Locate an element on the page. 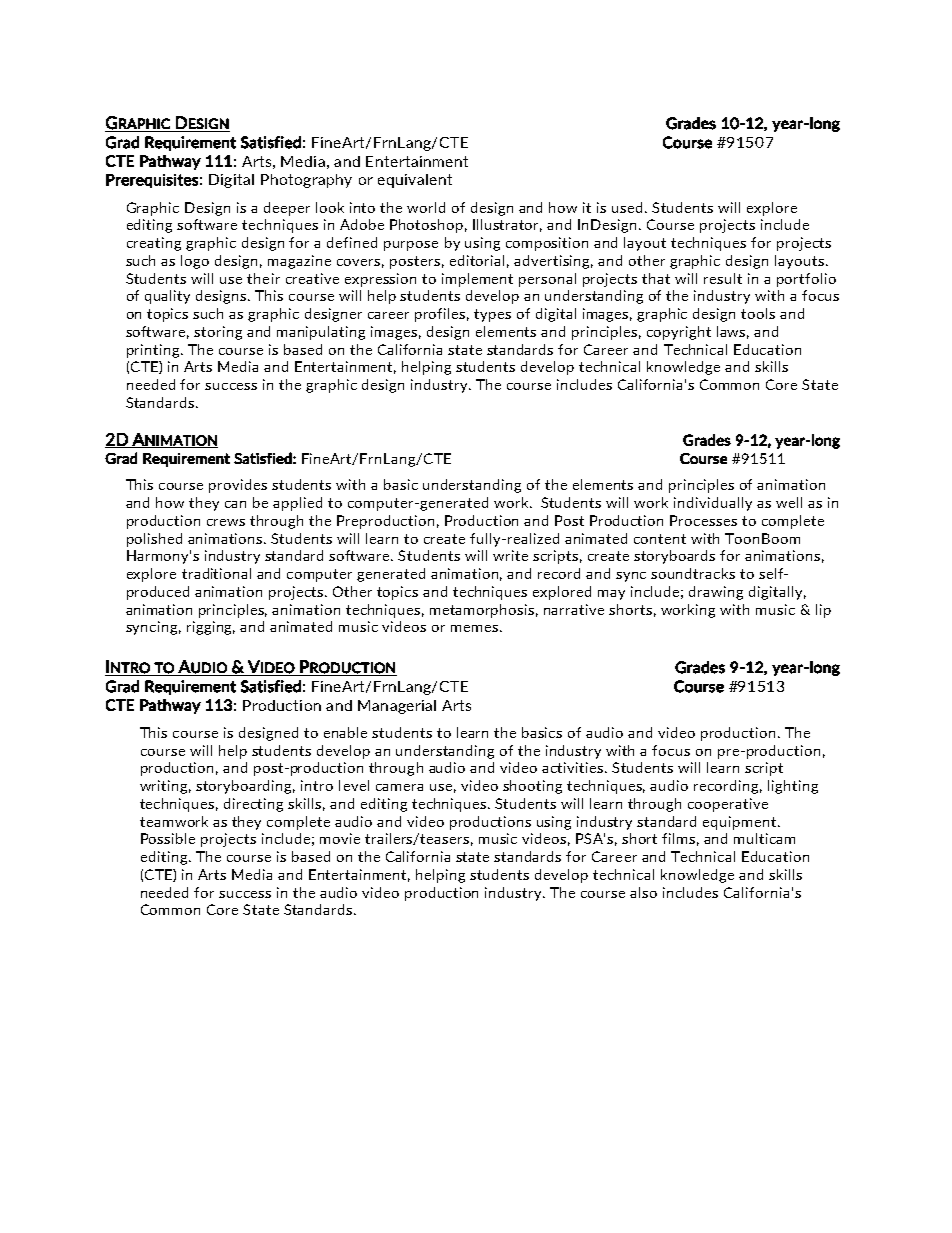 The height and width of the page is (1233, 952). storing is located at coordinates (218, 333).
